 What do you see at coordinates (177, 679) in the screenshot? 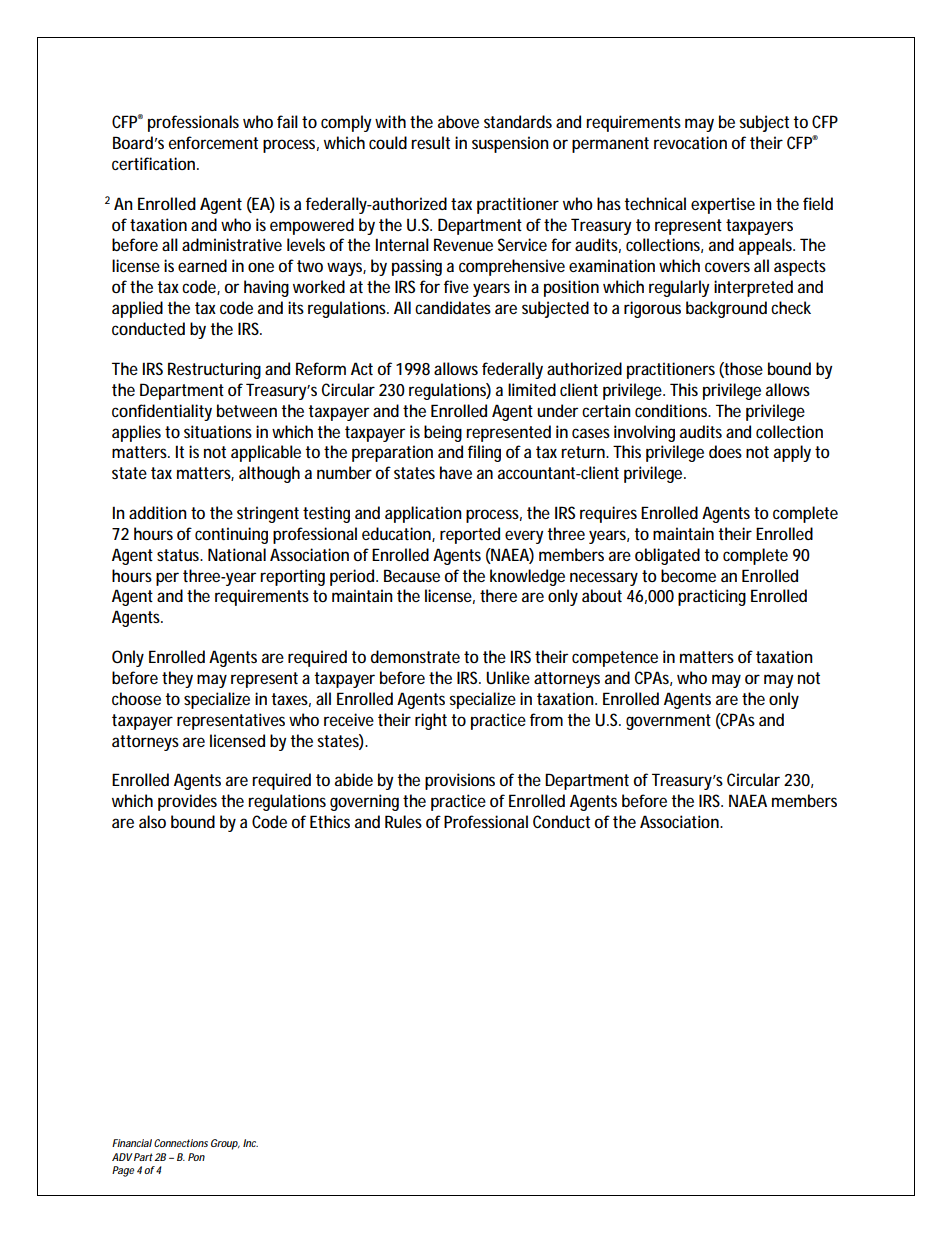
I see `they` at bounding box center [177, 679].
